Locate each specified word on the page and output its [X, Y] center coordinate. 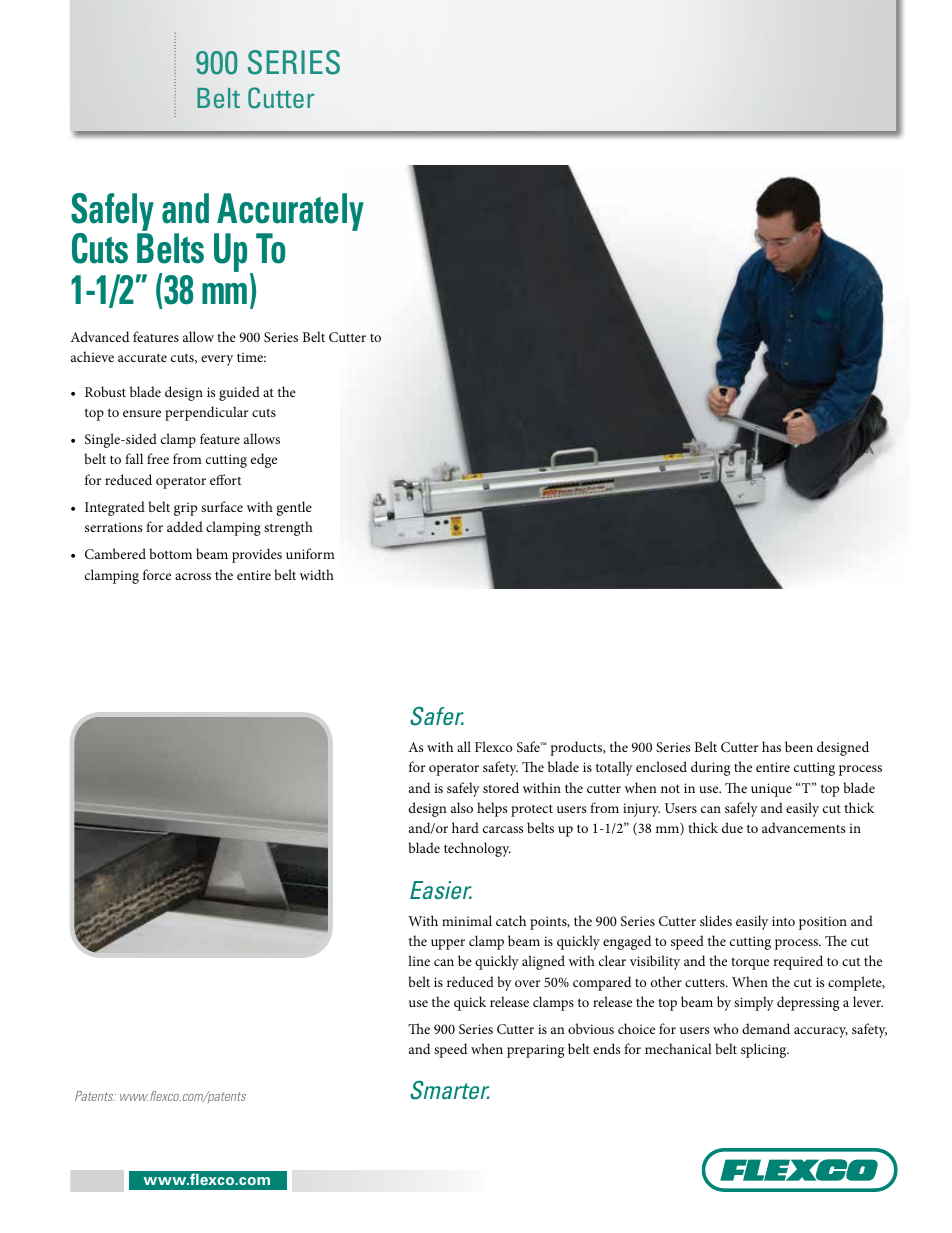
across [193, 576]
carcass [503, 829]
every [217, 360]
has [771, 746]
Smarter [449, 1090]
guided [239, 393]
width [317, 574]
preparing [535, 1051]
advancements [803, 827]
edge [264, 460]
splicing [765, 1050]
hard [465, 827]
